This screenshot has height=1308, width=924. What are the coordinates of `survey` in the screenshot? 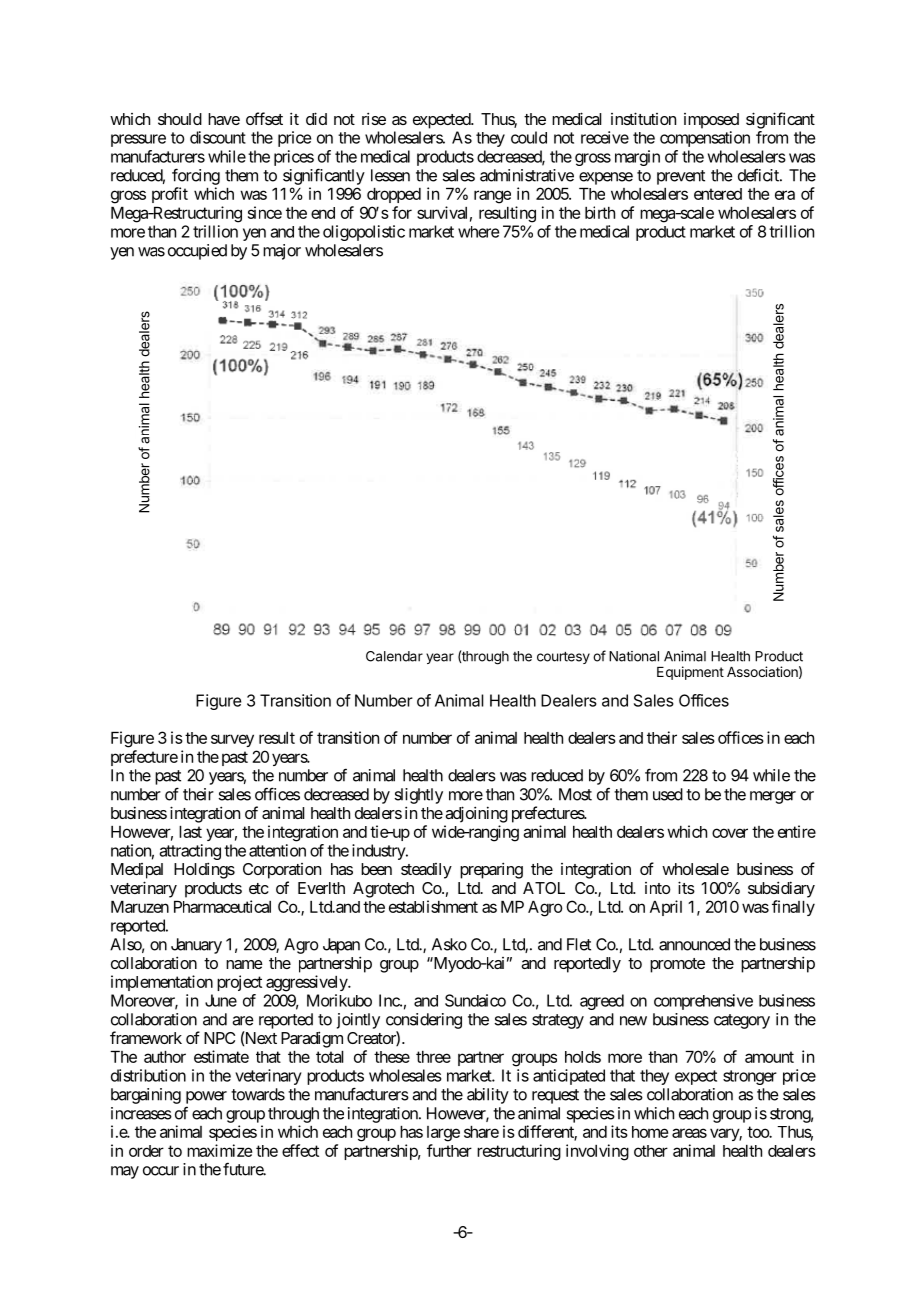 It's located at (232, 740).
